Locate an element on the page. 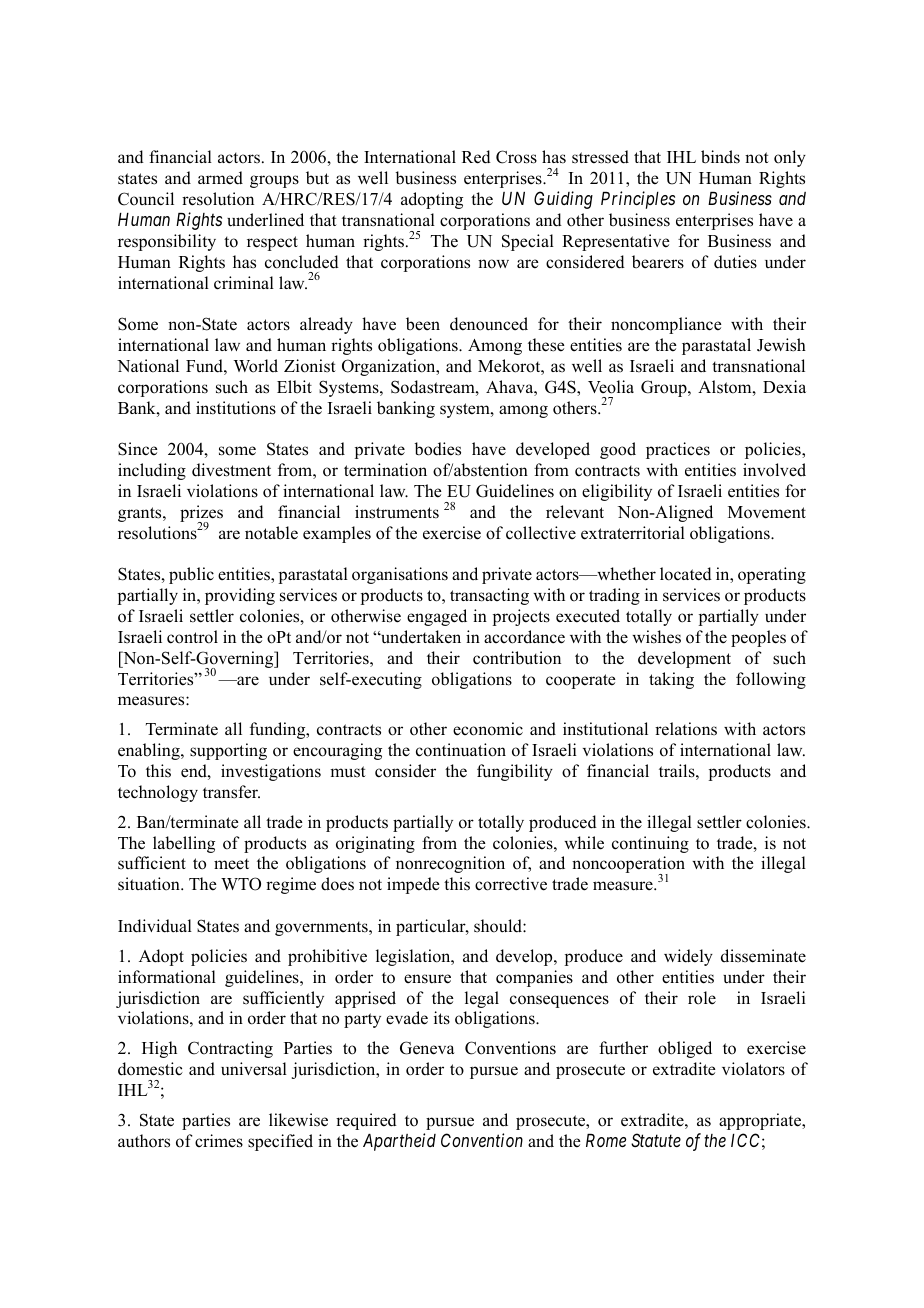 This image has height=1308, width=924. Cross is located at coordinates (516, 157).
